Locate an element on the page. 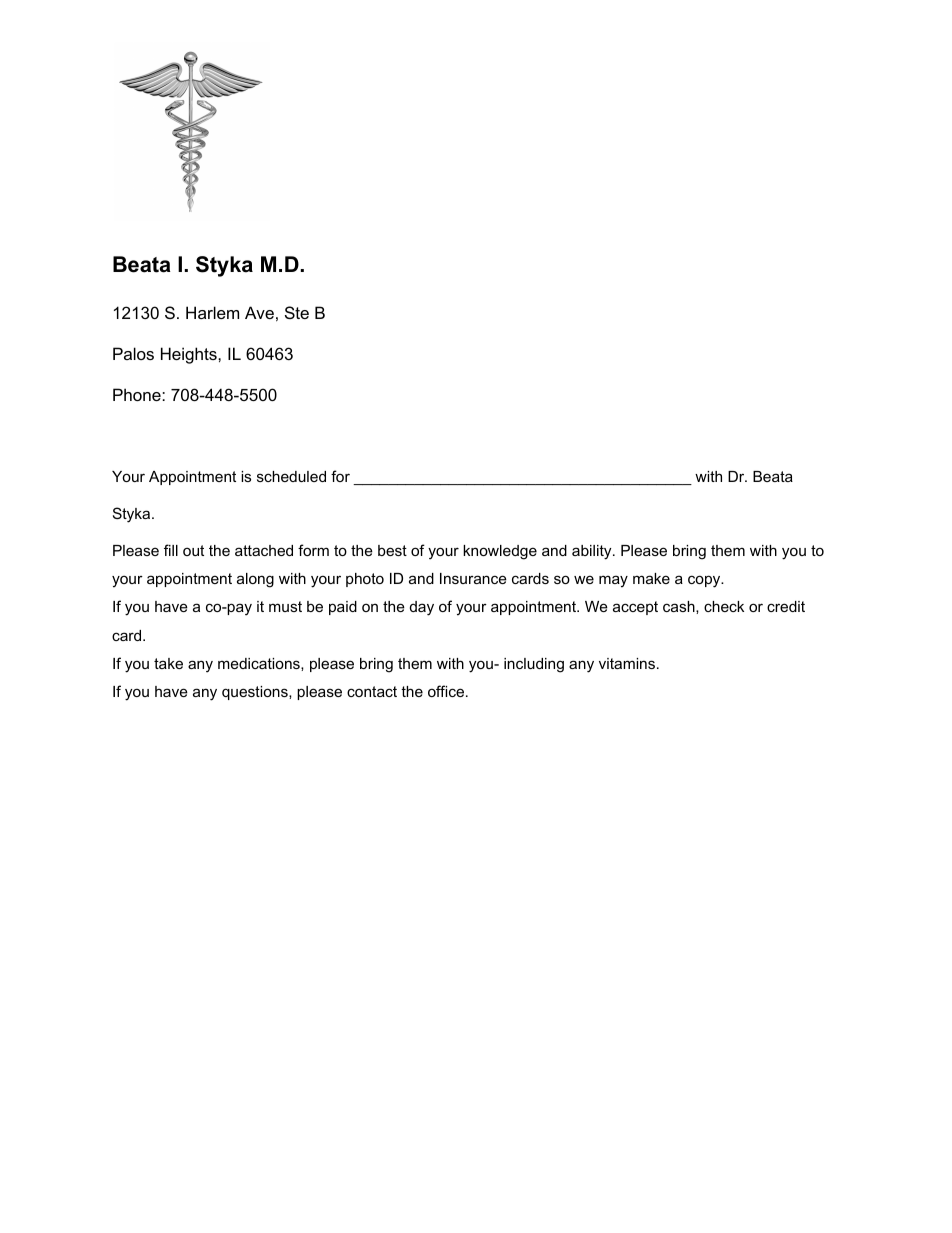 This page has height=1233, width=952. Ste is located at coordinates (297, 312).
